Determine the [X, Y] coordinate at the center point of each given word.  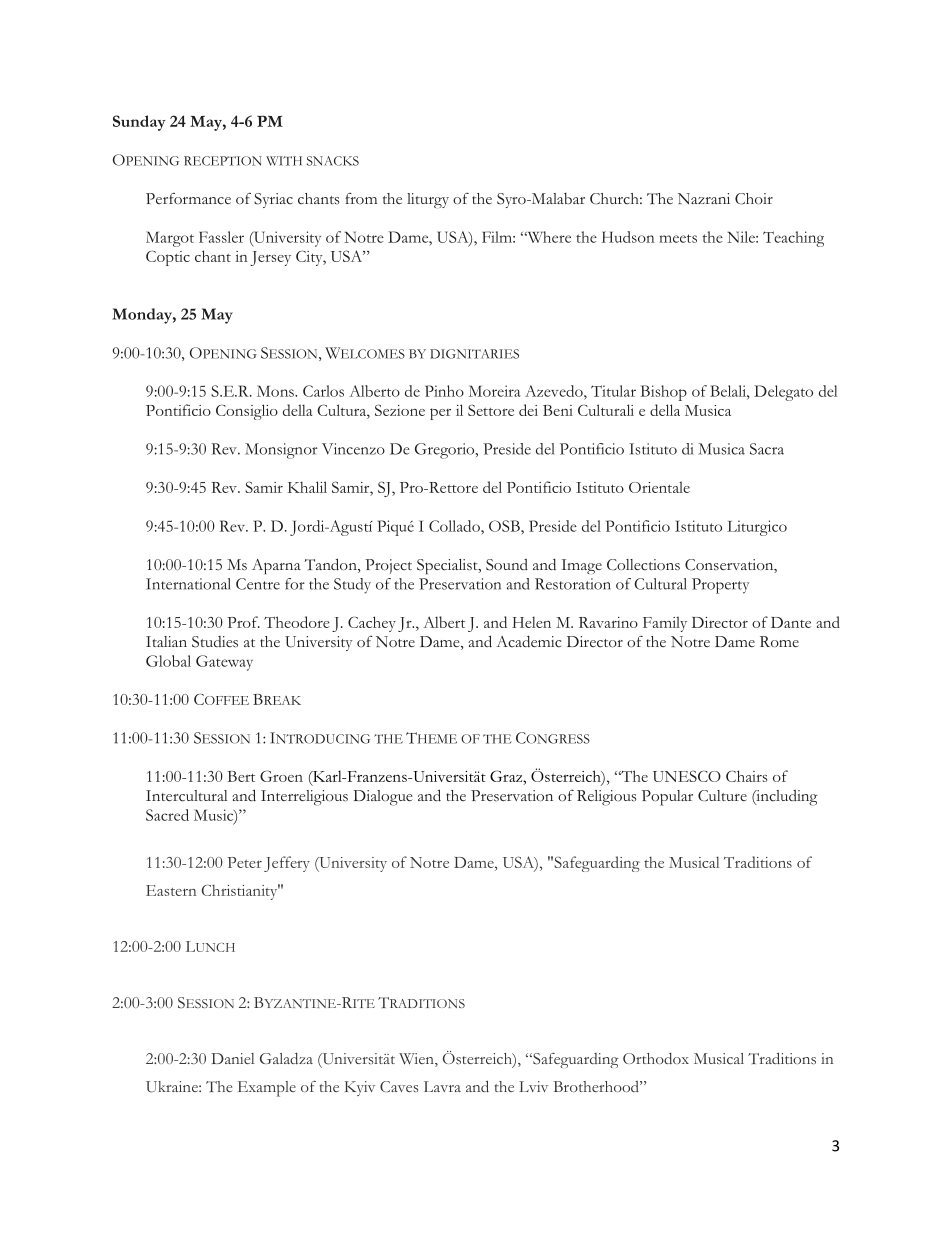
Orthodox [656, 1058]
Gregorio [446, 451]
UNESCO [687, 776]
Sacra [767, 449]
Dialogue [383, 798]
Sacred [167, 815]
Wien [417, 1060]
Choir [754, 199]
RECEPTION [223, 161]
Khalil [307, 487]
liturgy [428, 200]
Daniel [233, 1058]
